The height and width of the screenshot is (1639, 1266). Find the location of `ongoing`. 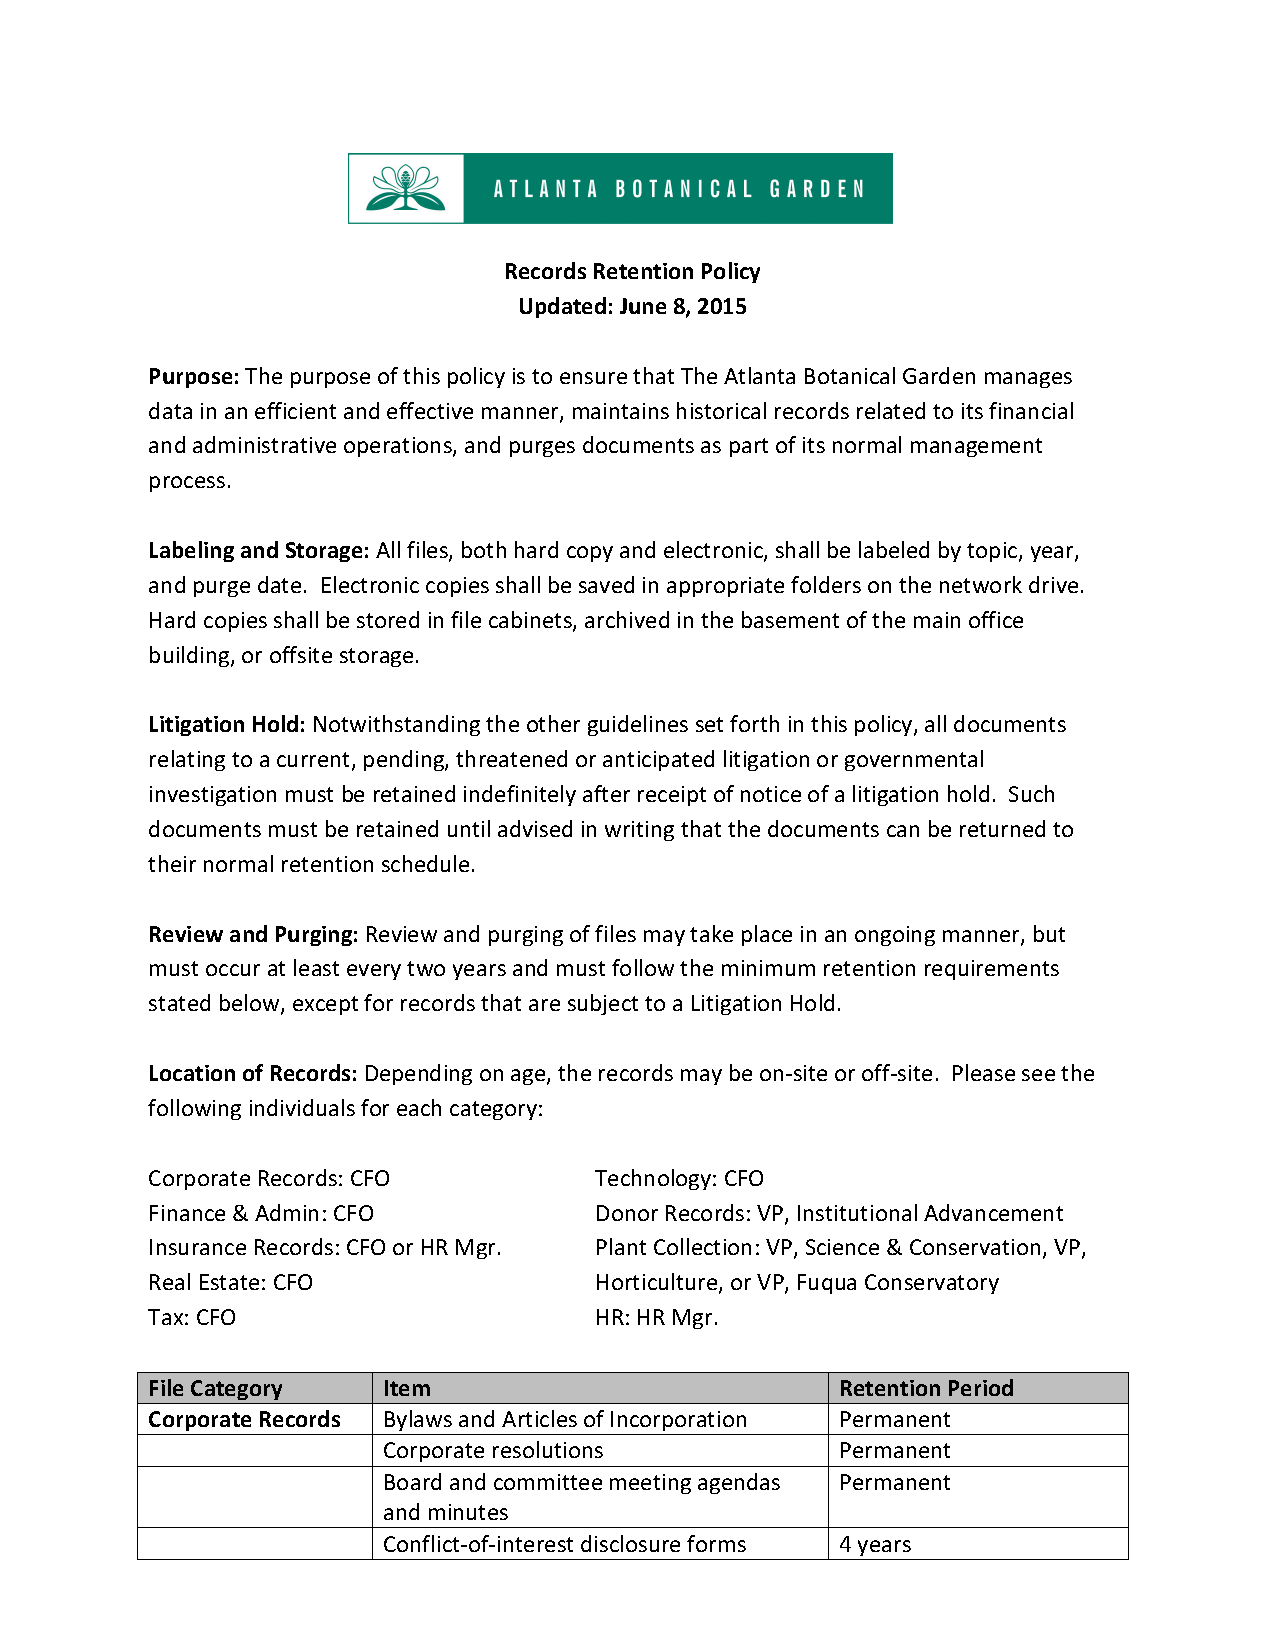

ongoing is located at coordinates (895, 936).
